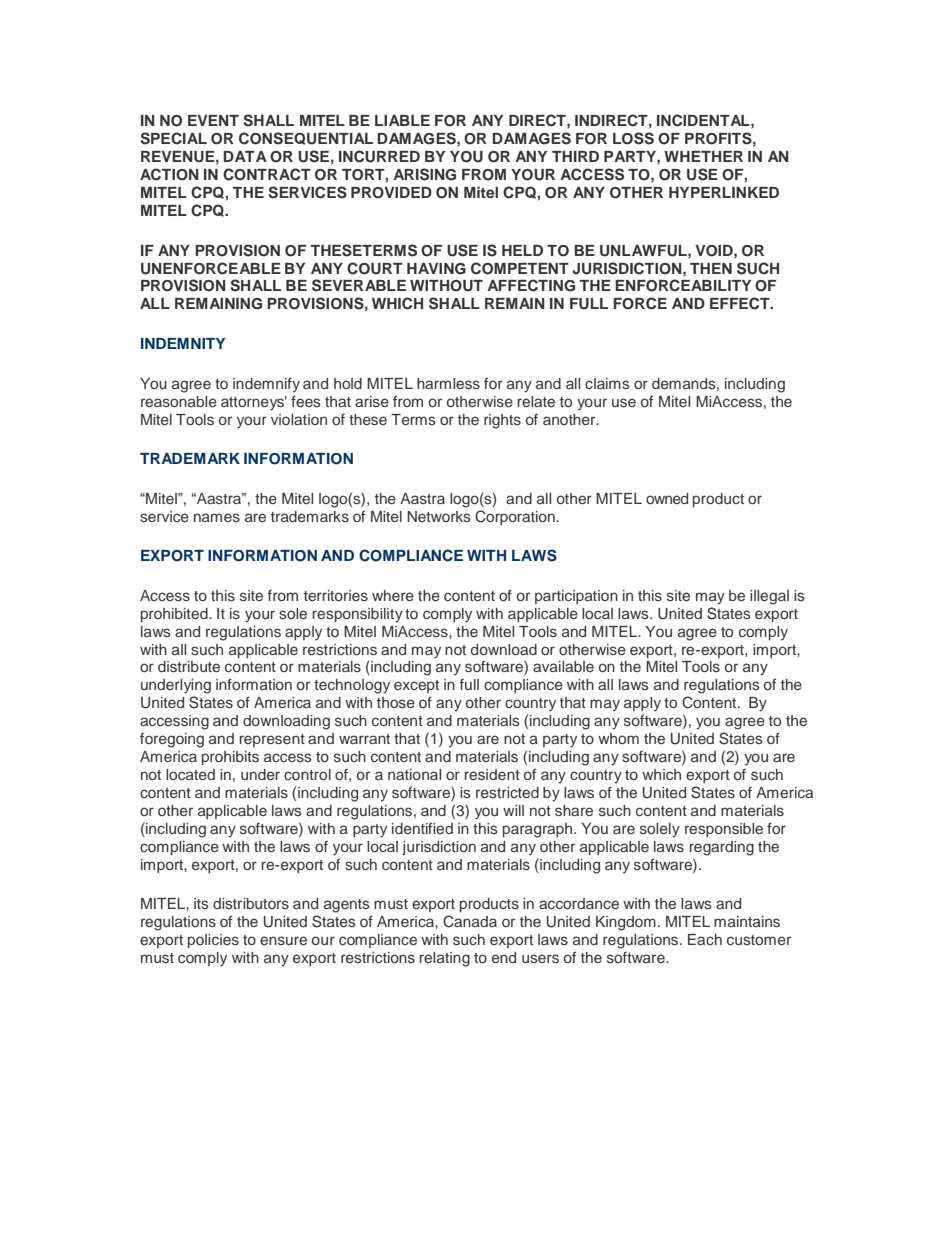 The image size is (952, 1233). Describe the element at coordinates (470, 921) in the screenshot. I see `Canada` at that location.
